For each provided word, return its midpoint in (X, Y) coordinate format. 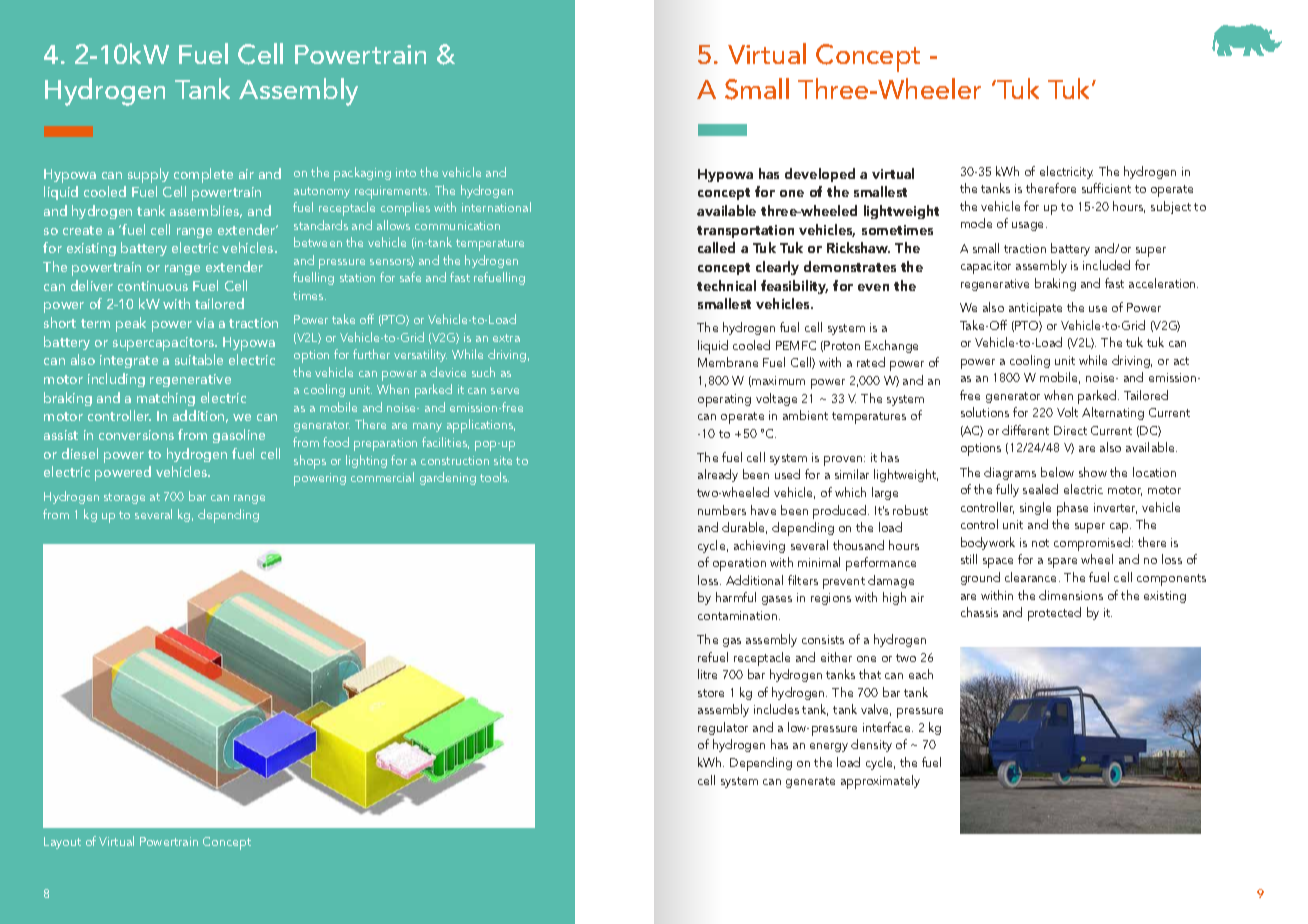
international (496, 207)
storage (124, 498)
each (921, 674)
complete (203, 175)
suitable (199, 359)
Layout (62, 843)
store (711, 693)
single (1035, 508)
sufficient (1106, 188)
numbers (722, 510)
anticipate (1035, 309)
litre (707, 674)
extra (506, 338)
